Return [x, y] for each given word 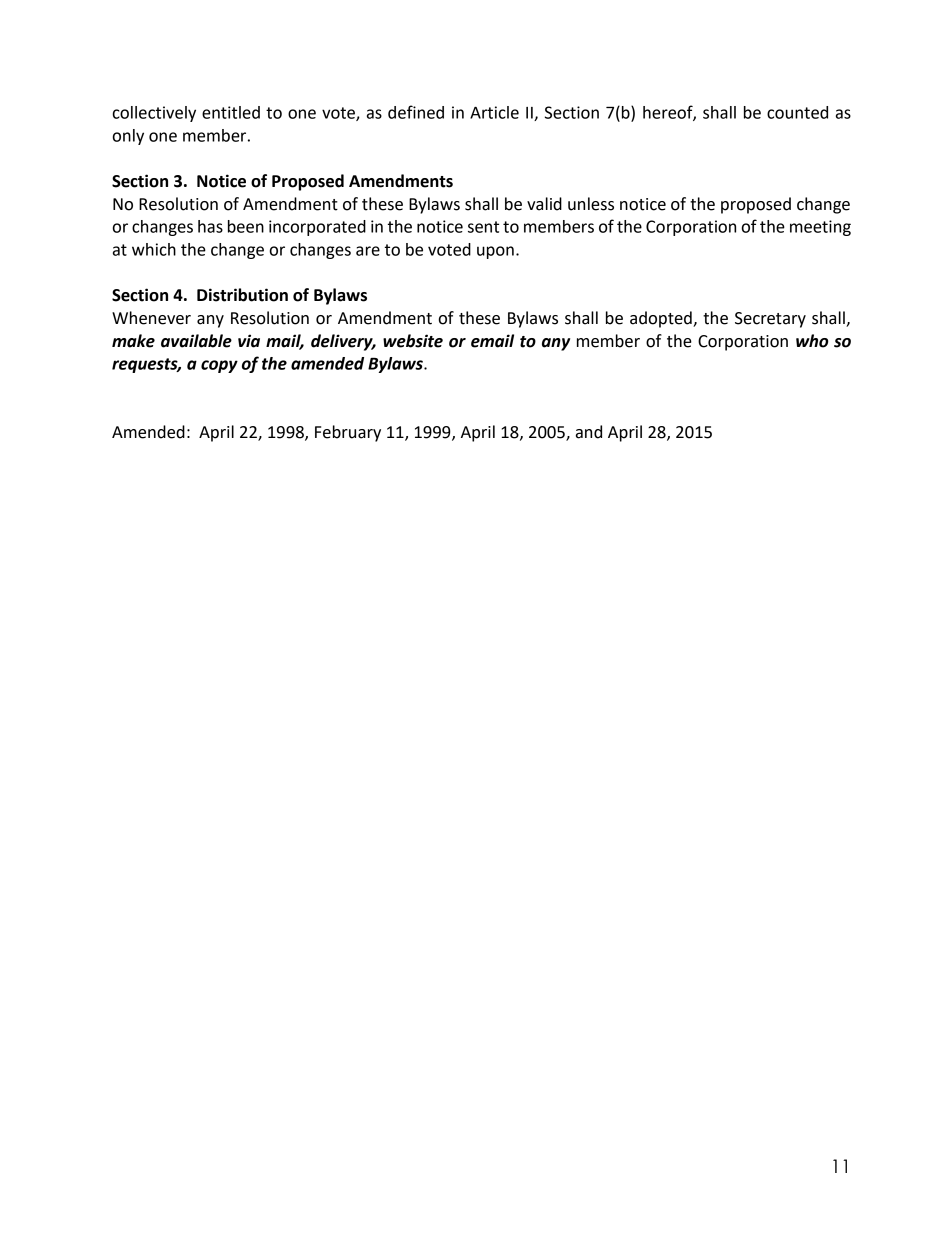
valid [544, 204]
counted [797, 112]
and [589, 432]
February [348, 433]
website [413, 341]
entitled [231, 112]
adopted [662, 319]
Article [494, 112]
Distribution [242, 295]
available [196, 341]
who [812, 341]
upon [495, 252]
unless [591, 204]
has [210, 226]
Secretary [770, 320]
